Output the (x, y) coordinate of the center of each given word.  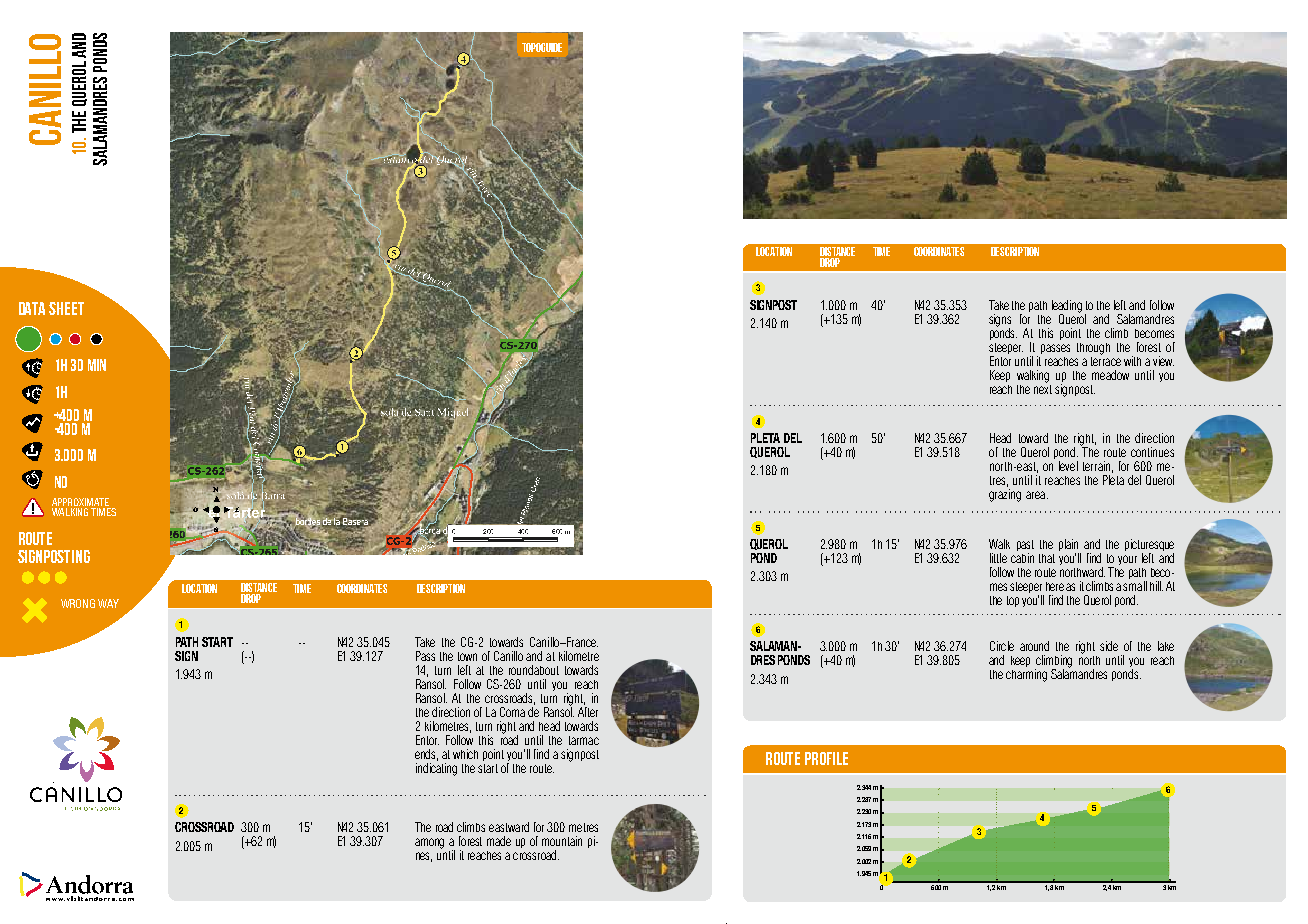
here (1055, 586)
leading (1067, 307)
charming (1026, 675)
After (588, 710)
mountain (562, 841)
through (1093, 349)
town (467, 656)
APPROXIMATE (80, 502)
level (1068, 466)
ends (426, 755)
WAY (108, 603)
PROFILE (826, 758)
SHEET (66, 308)
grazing (1005, 495)
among (429, 843)
